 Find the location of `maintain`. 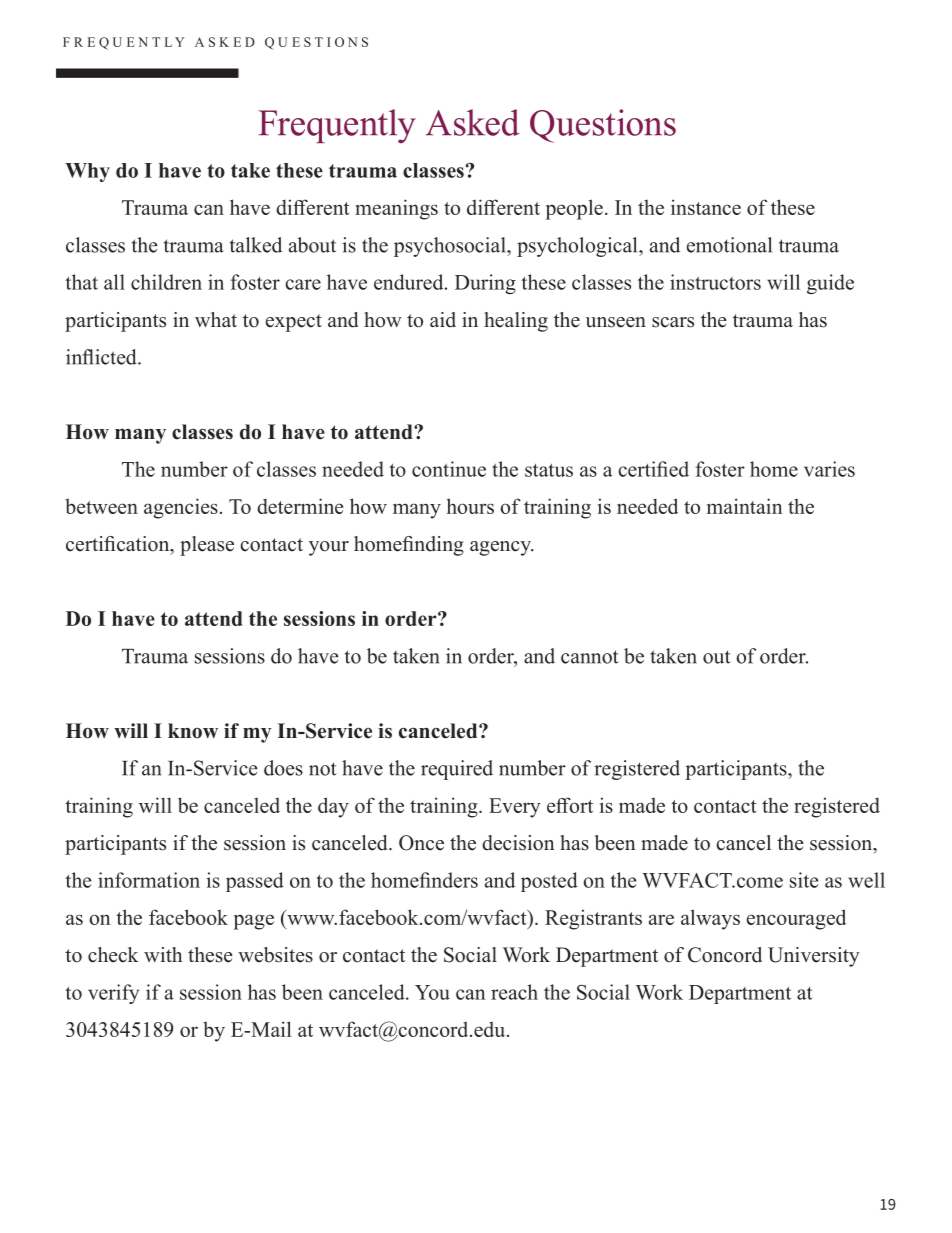

maintain is located at coordinates (745, 506).
